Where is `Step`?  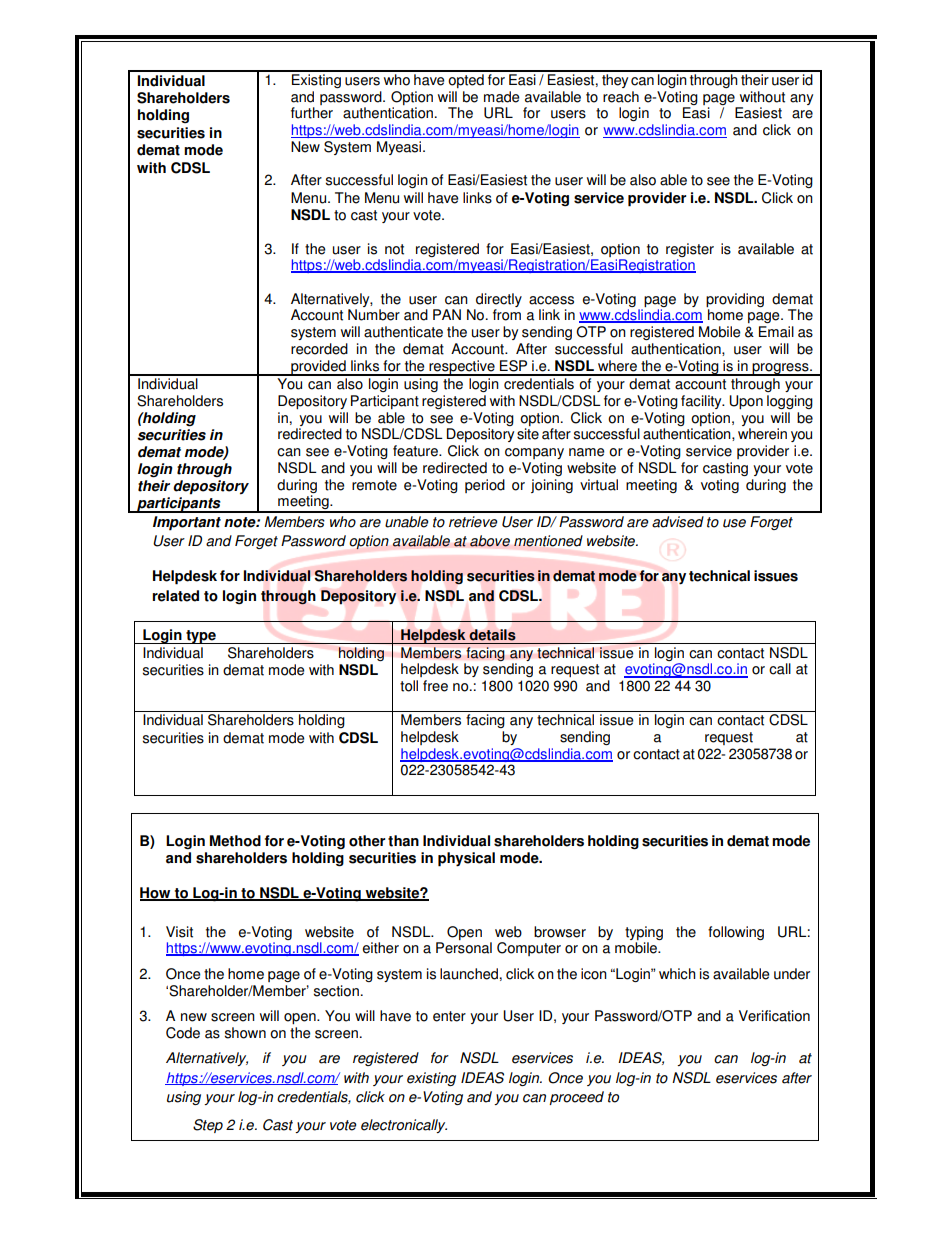
Step is located at coordinates (208, 1126).
